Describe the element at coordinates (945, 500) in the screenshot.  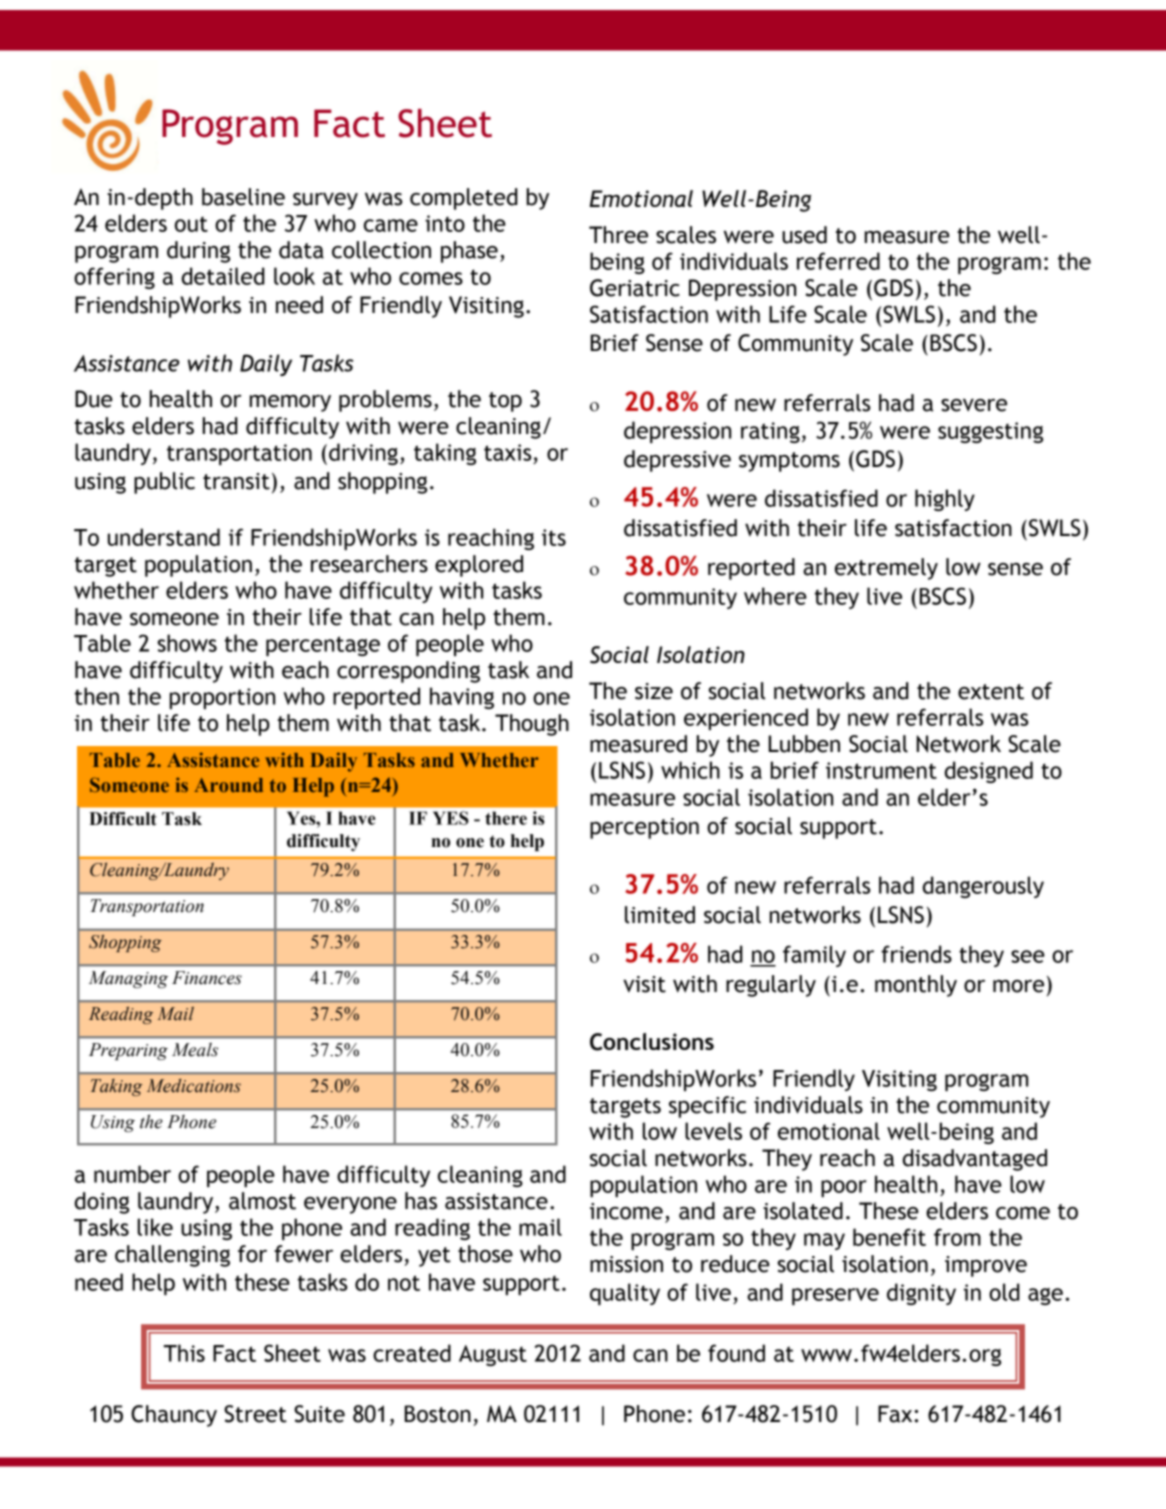
I see `highly` at that location.
